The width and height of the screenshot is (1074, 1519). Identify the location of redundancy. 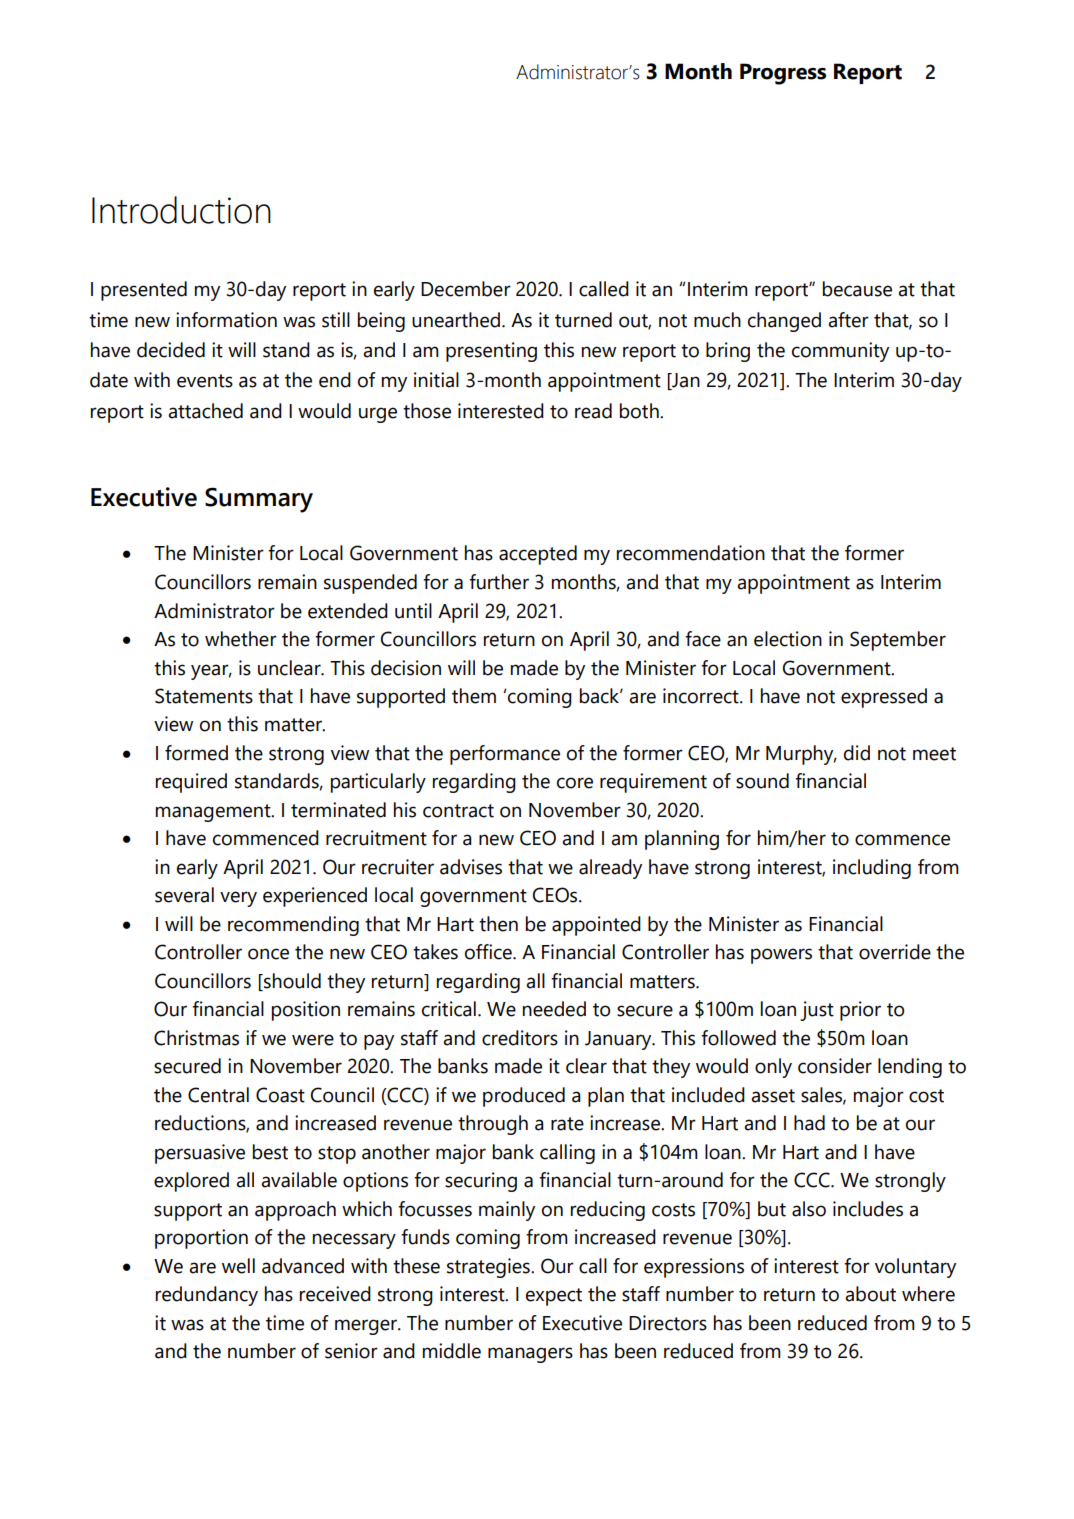
(207, 1296).
